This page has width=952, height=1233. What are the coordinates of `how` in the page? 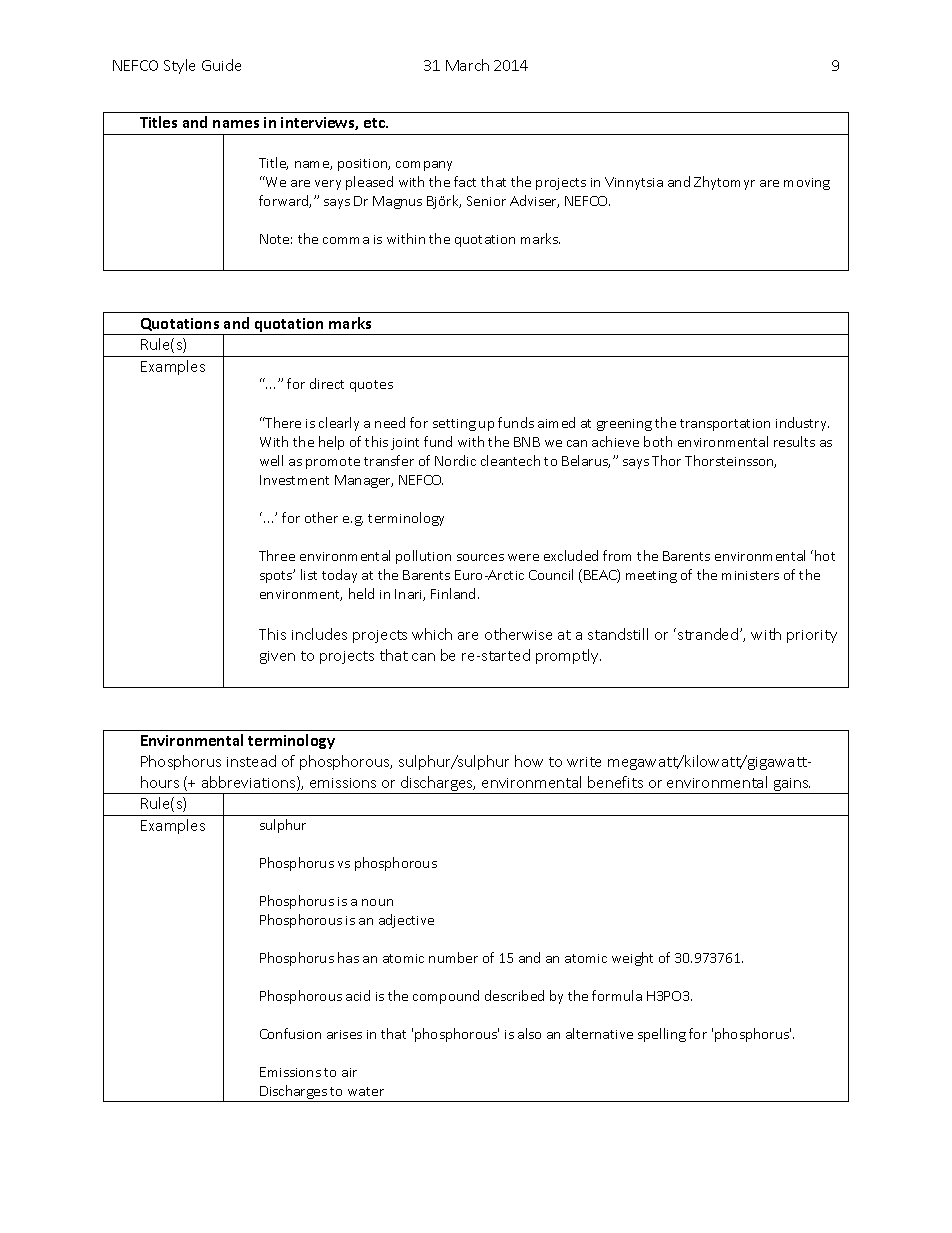 It's located at (529, 761).
